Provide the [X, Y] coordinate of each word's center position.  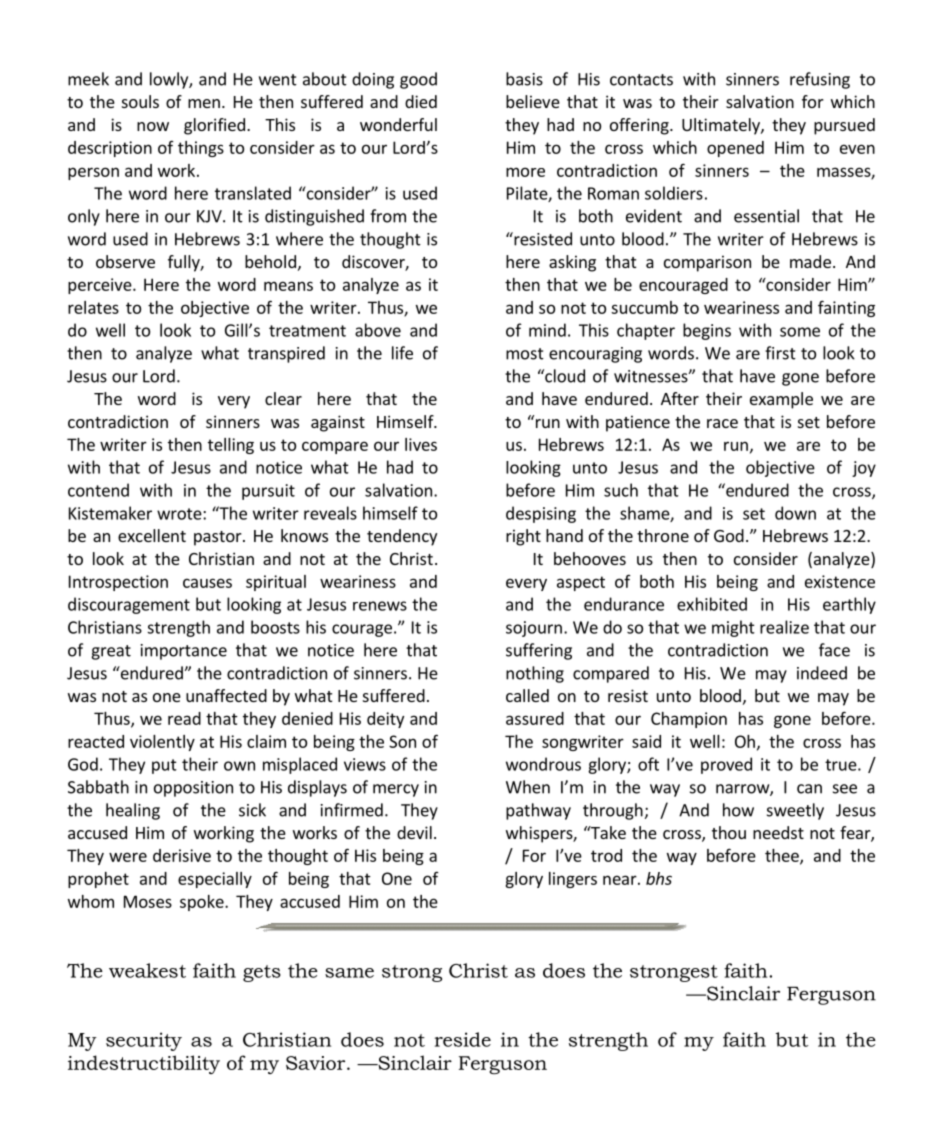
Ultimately [722, 126]
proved [726, 765]
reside [463, 1039]
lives [421, 444]
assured [535, 718]
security [144, 1041]
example [781, 400]
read [184, 718]
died [421, 101]
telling [231, 446]
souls [140, 101]
